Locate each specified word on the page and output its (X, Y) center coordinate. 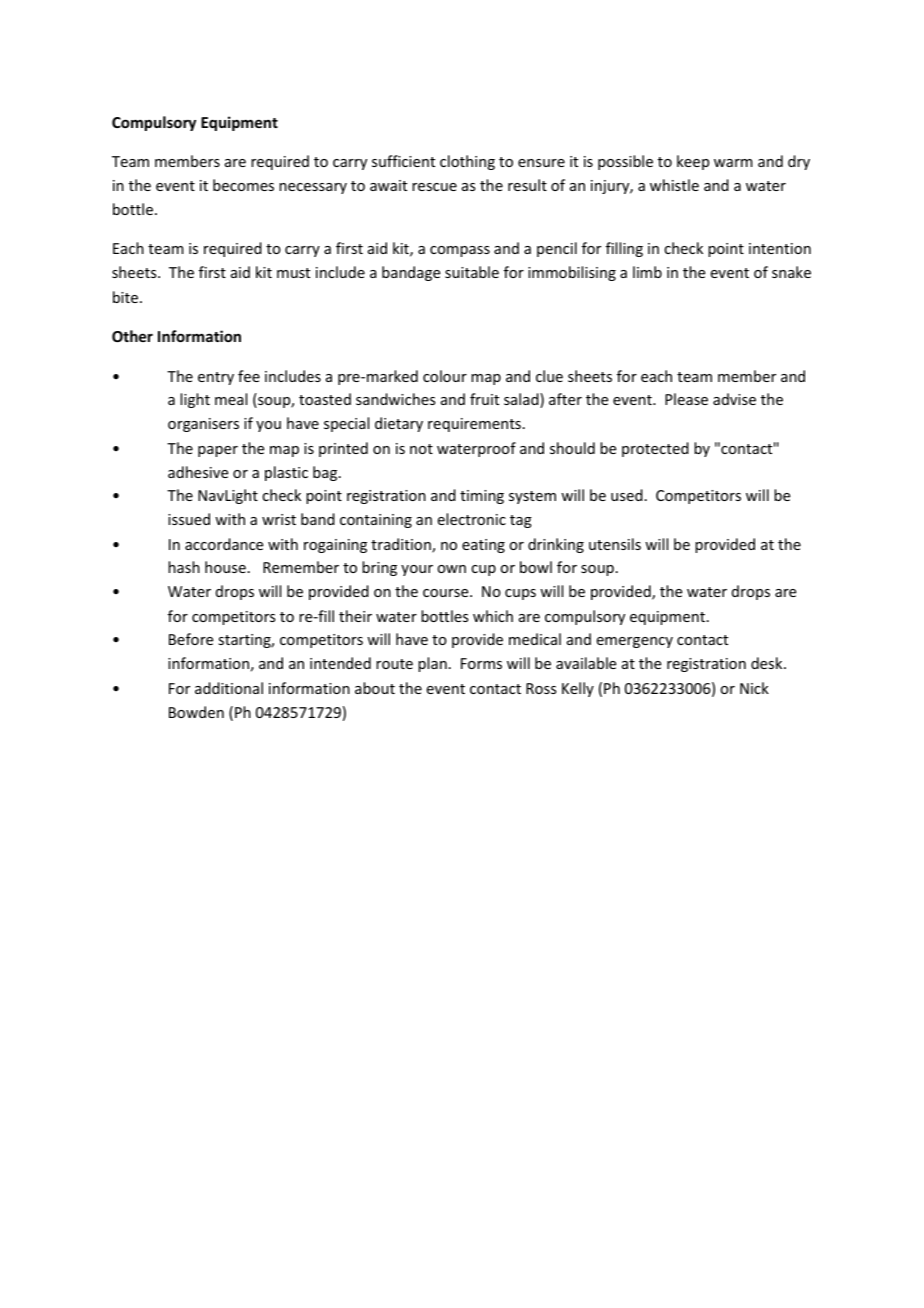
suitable (472, 272)
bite (127, 297)
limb (647, 272)
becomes (243, 185)
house (225, 567)
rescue (434, 187)
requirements (474, 425)
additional (229, 688)
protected (655, 449)
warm (733, 163)
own (451, 569)
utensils (615, 544)
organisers (203, 425)
